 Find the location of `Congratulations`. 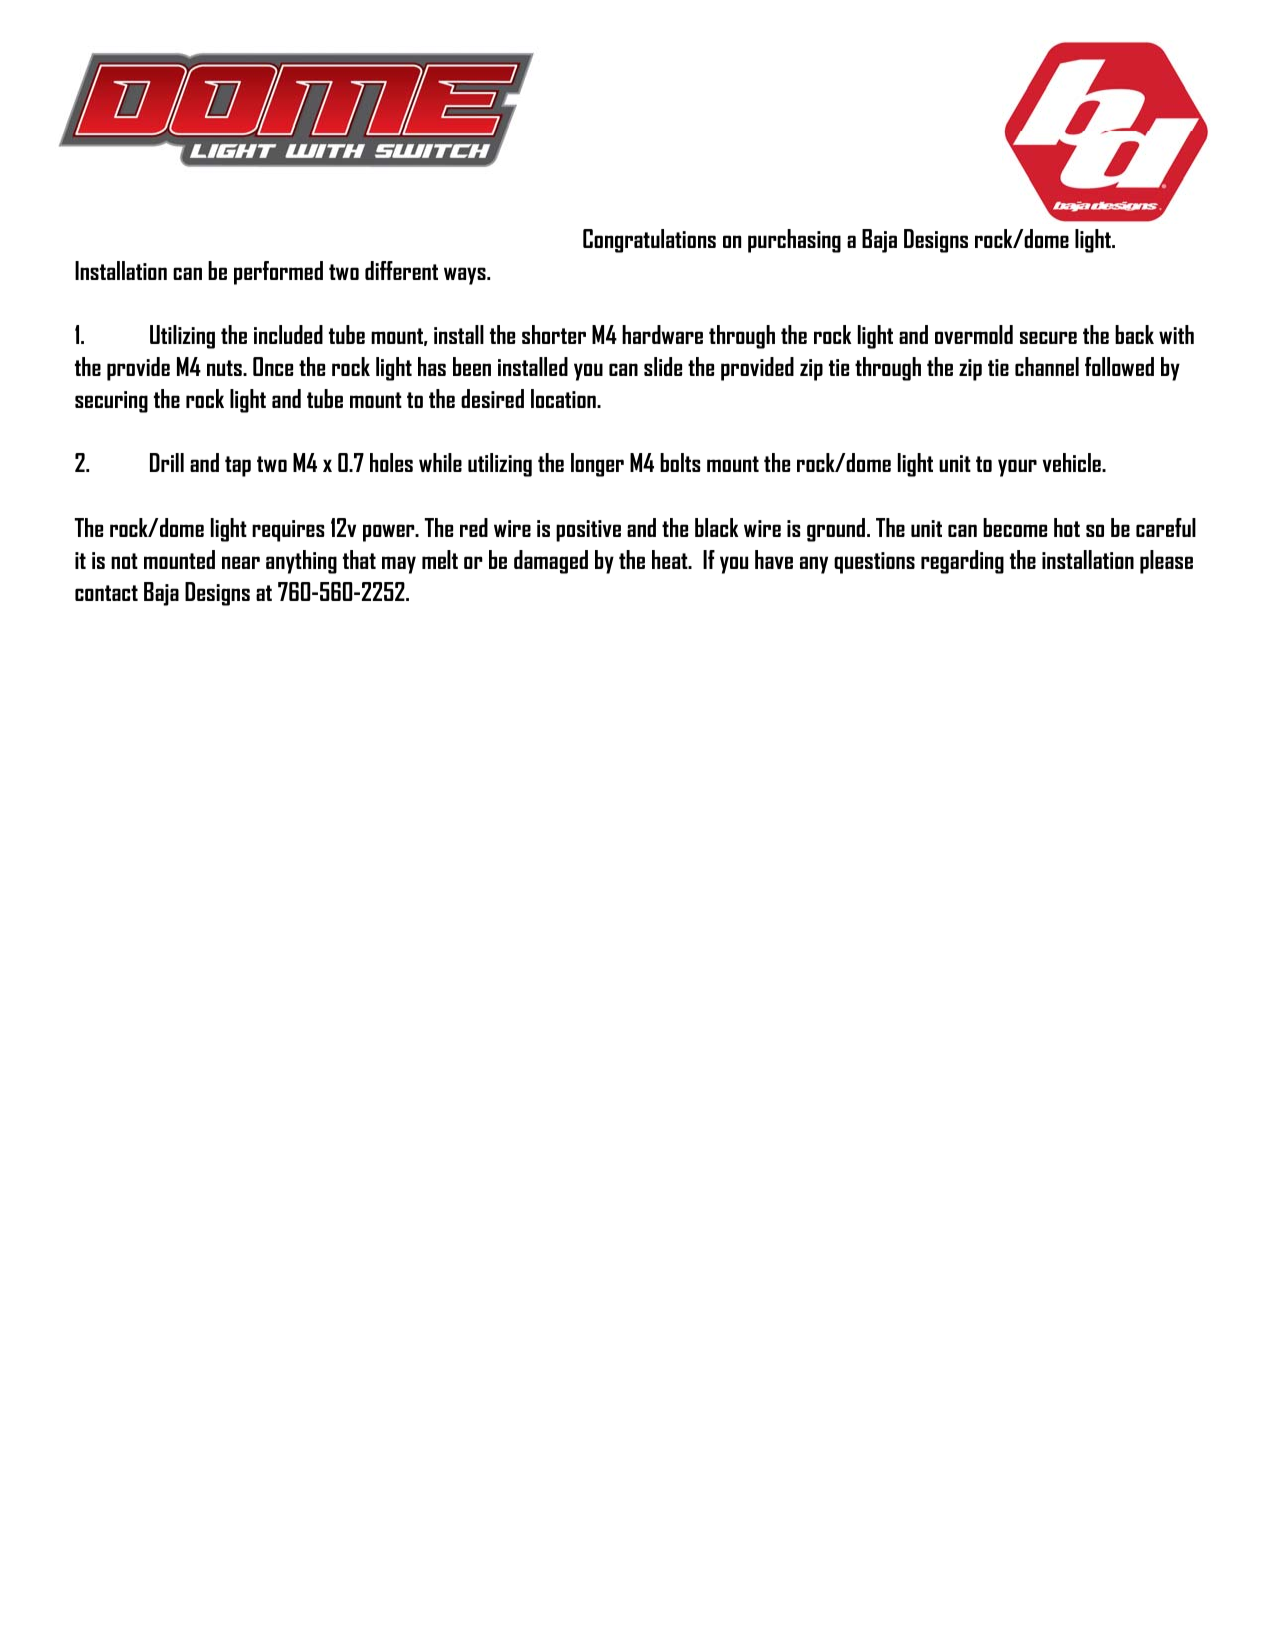

Congratulations is located at coordinates (649, 241).
